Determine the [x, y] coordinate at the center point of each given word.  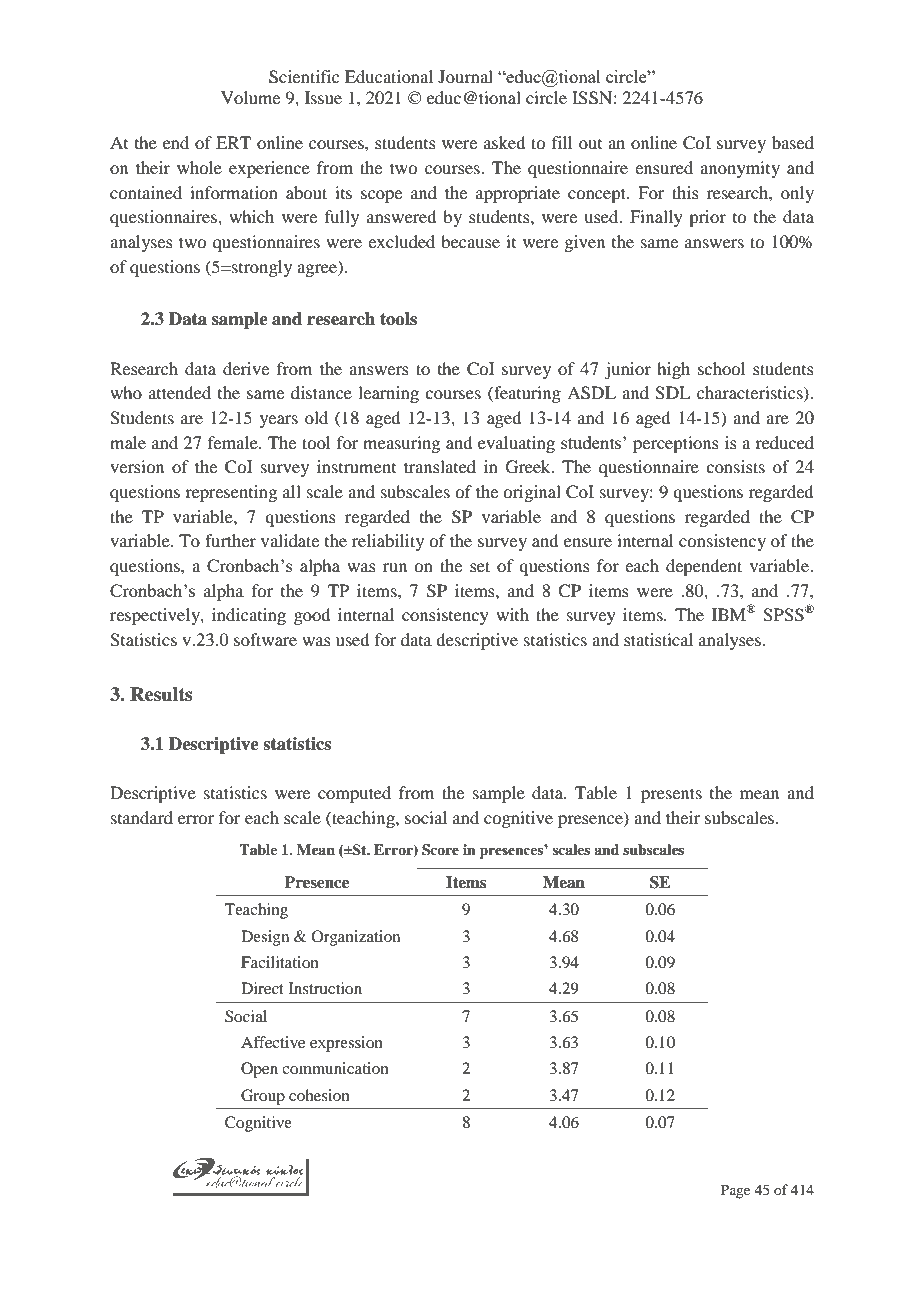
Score [440, 850]
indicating [249, 616]
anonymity [740, 169]
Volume [250, 97]
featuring [526, 394]
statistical [658, 639]
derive [246, 368]
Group [263, 1097]
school [721, 368]
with [512, 614]
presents [671, 795]
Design [265, 938]
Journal [465, 76]
